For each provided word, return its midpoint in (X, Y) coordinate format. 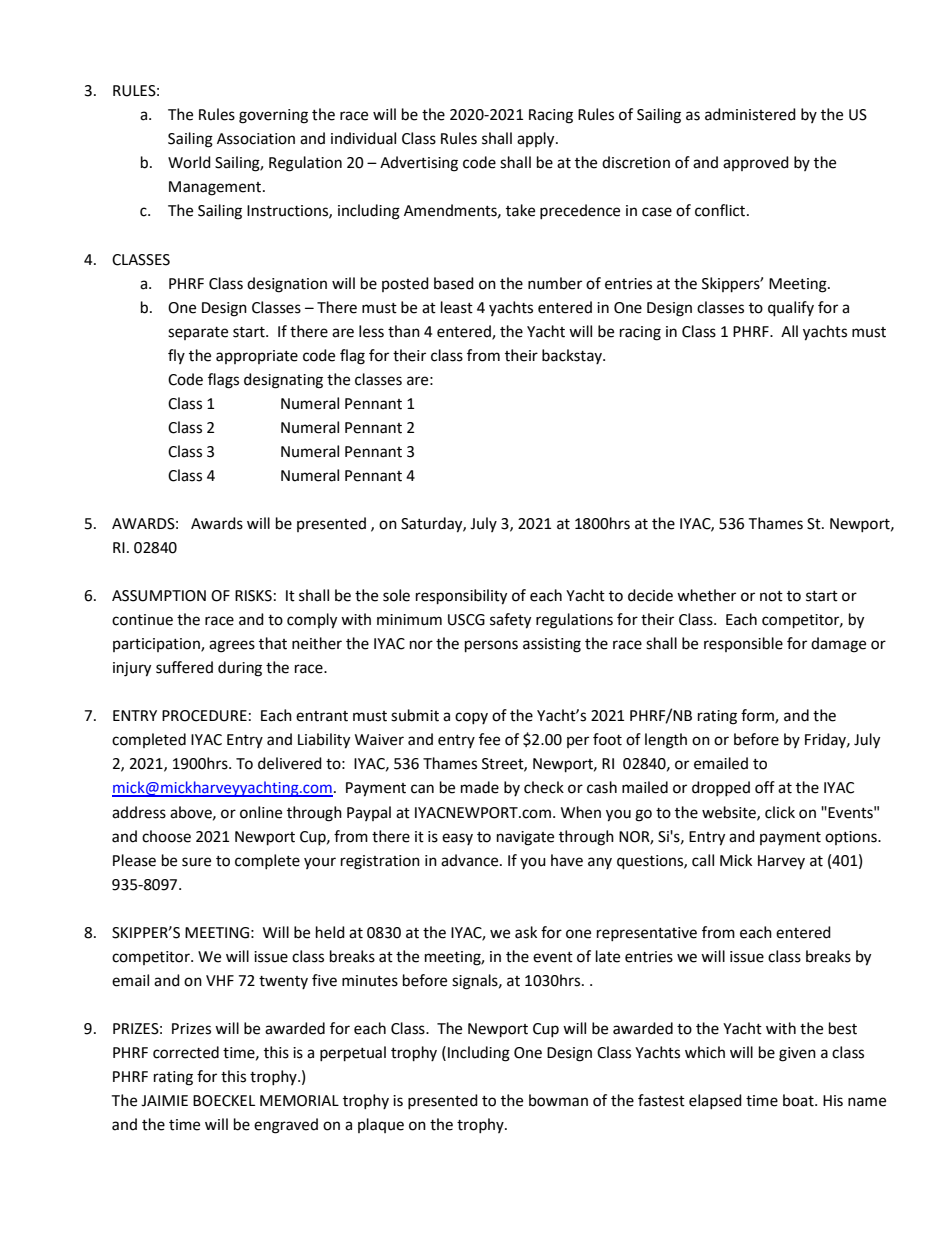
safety (510, 621)
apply (537, 140)
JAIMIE (164, 1101)
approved (756, 163)
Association (256, 139)
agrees (232, 646)
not (771, 596)
